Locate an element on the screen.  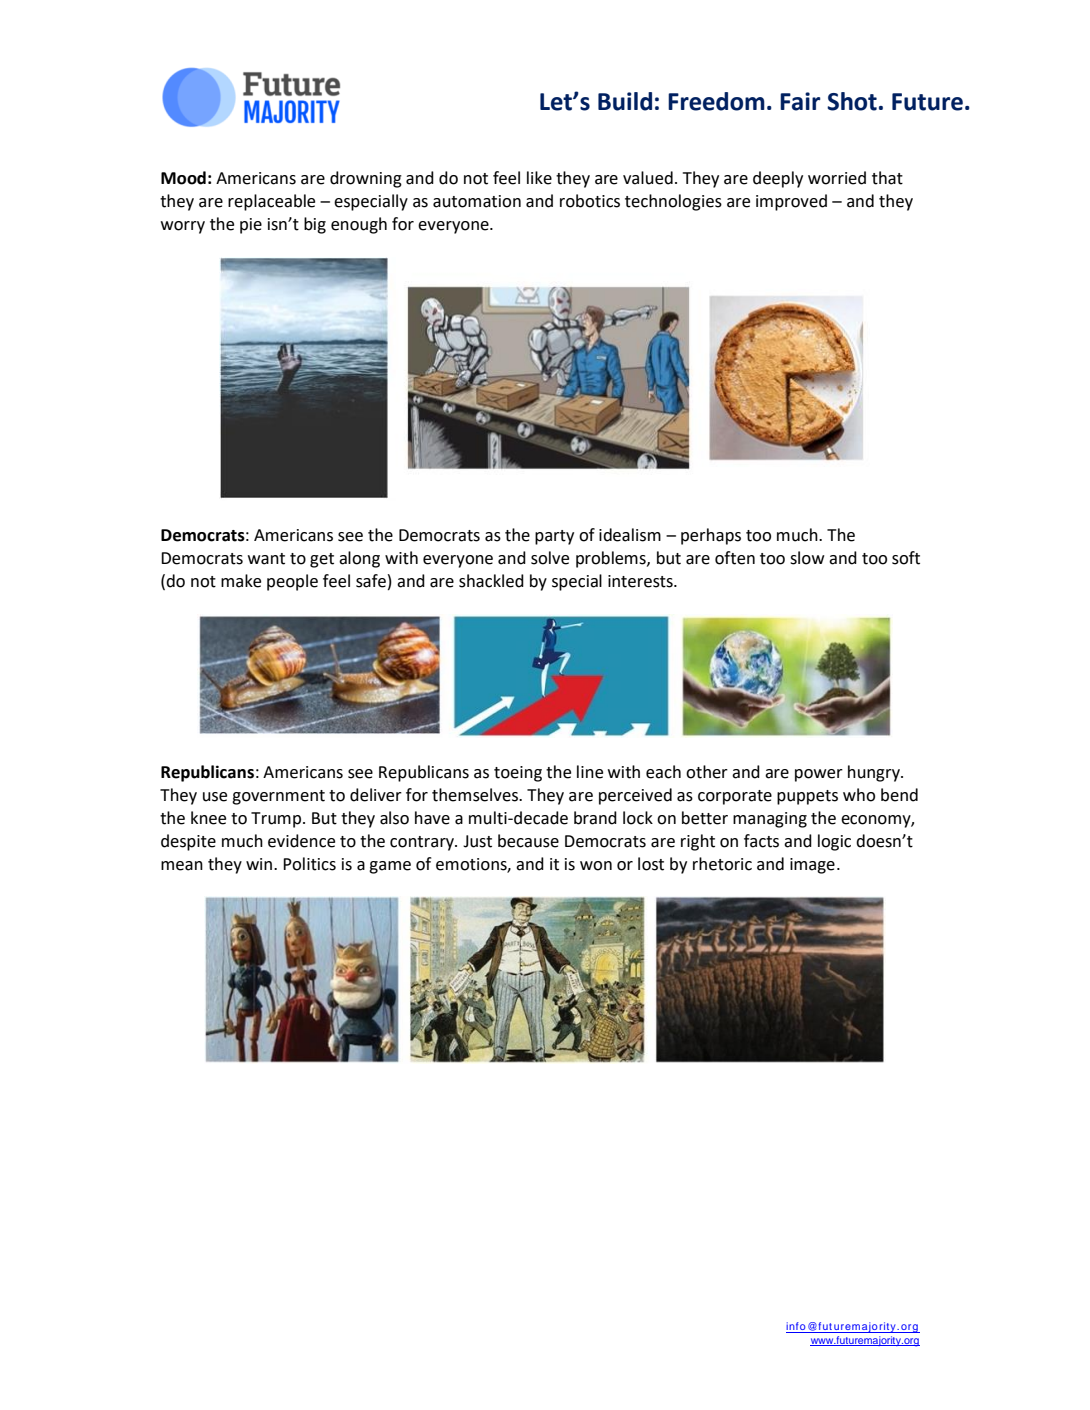
improved is located at coordinates (791, 202).
